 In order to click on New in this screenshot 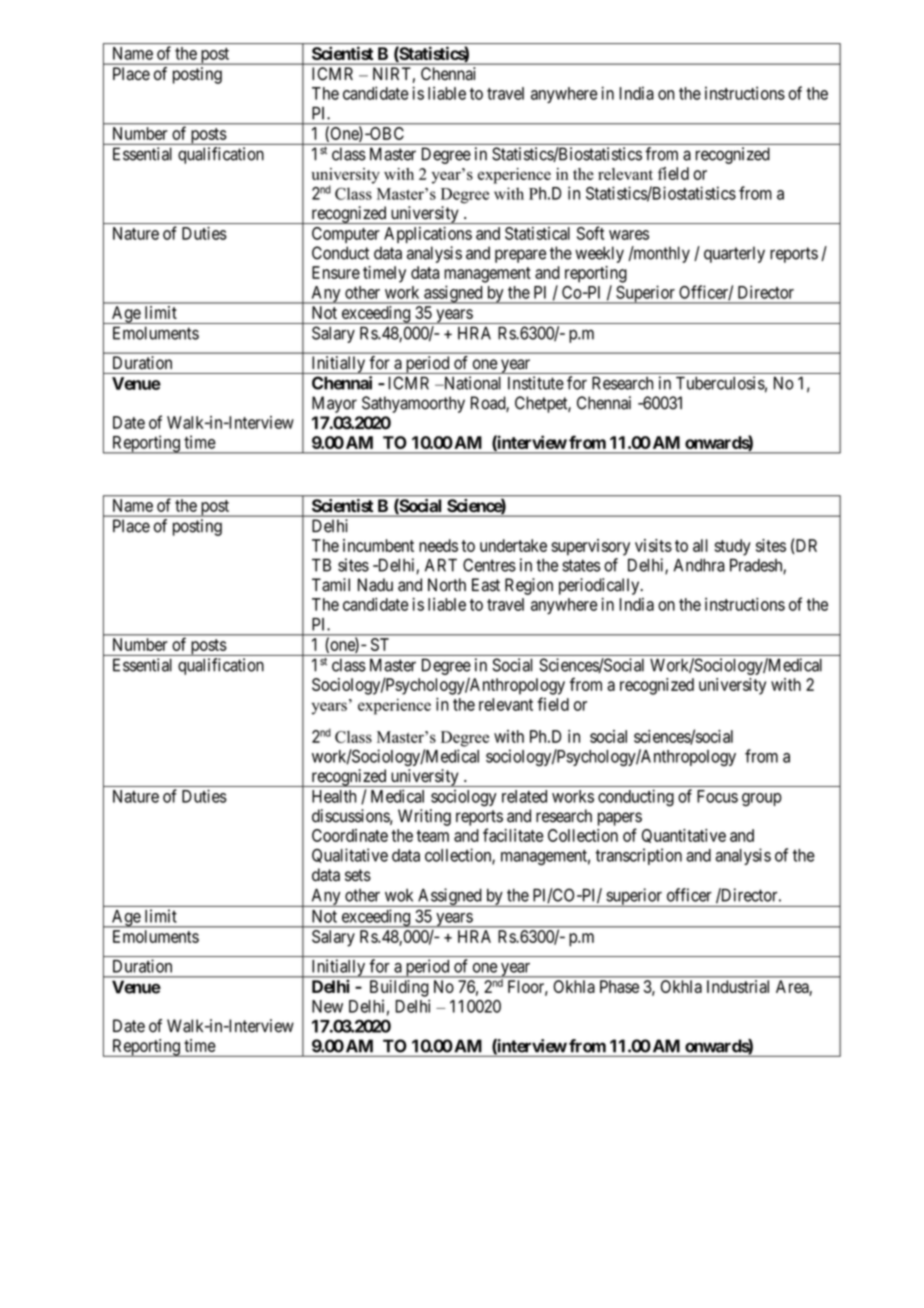, I will do `click(327, 1006)`.
